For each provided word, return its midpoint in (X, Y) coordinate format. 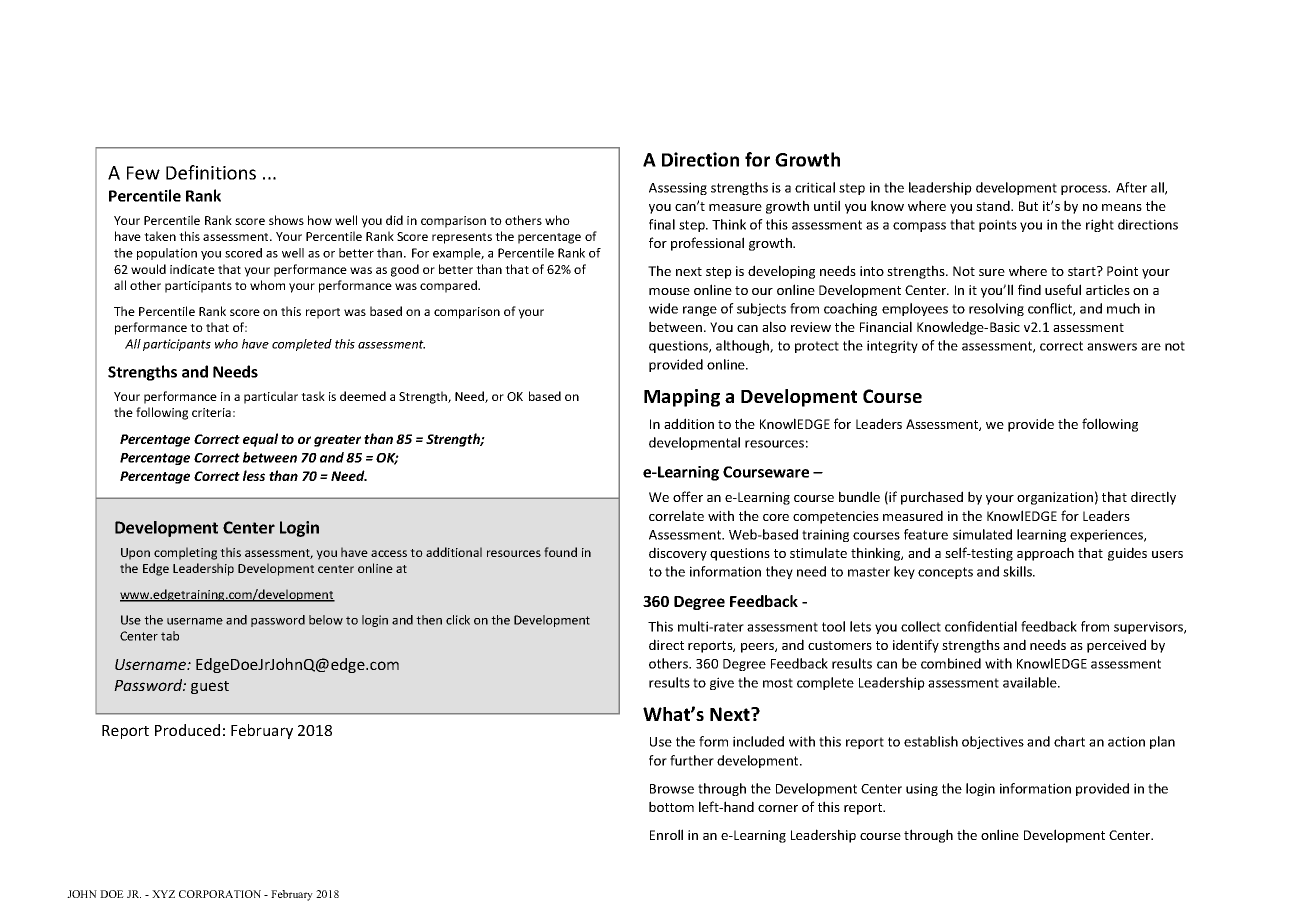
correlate (676, 515)
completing (185, 553)
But (1028, 206)
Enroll (666, 834)
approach (1045, 554)
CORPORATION (220, 894)
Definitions (211, 172)
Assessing (678, 188)
